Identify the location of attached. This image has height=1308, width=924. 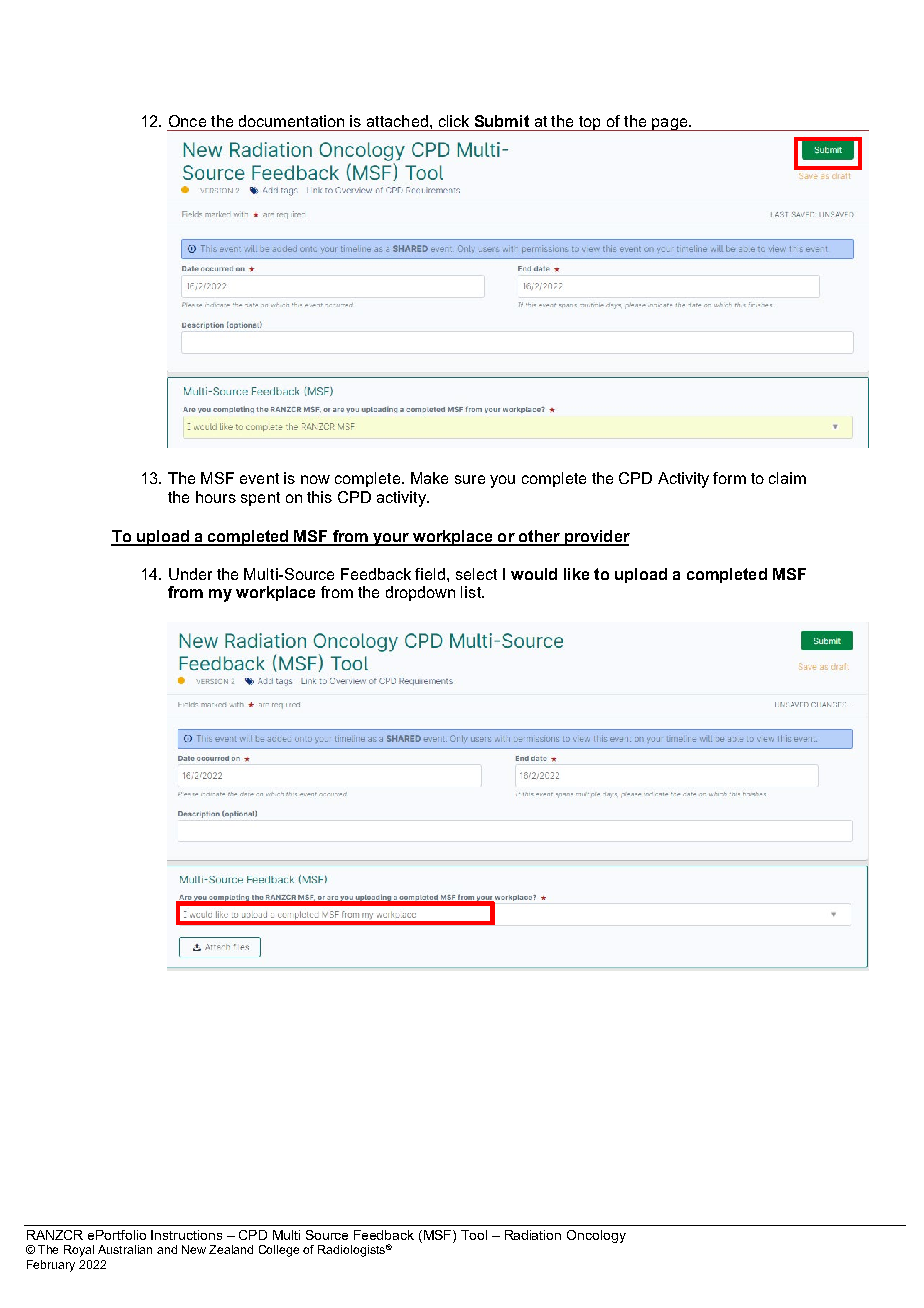
(397, 121).
